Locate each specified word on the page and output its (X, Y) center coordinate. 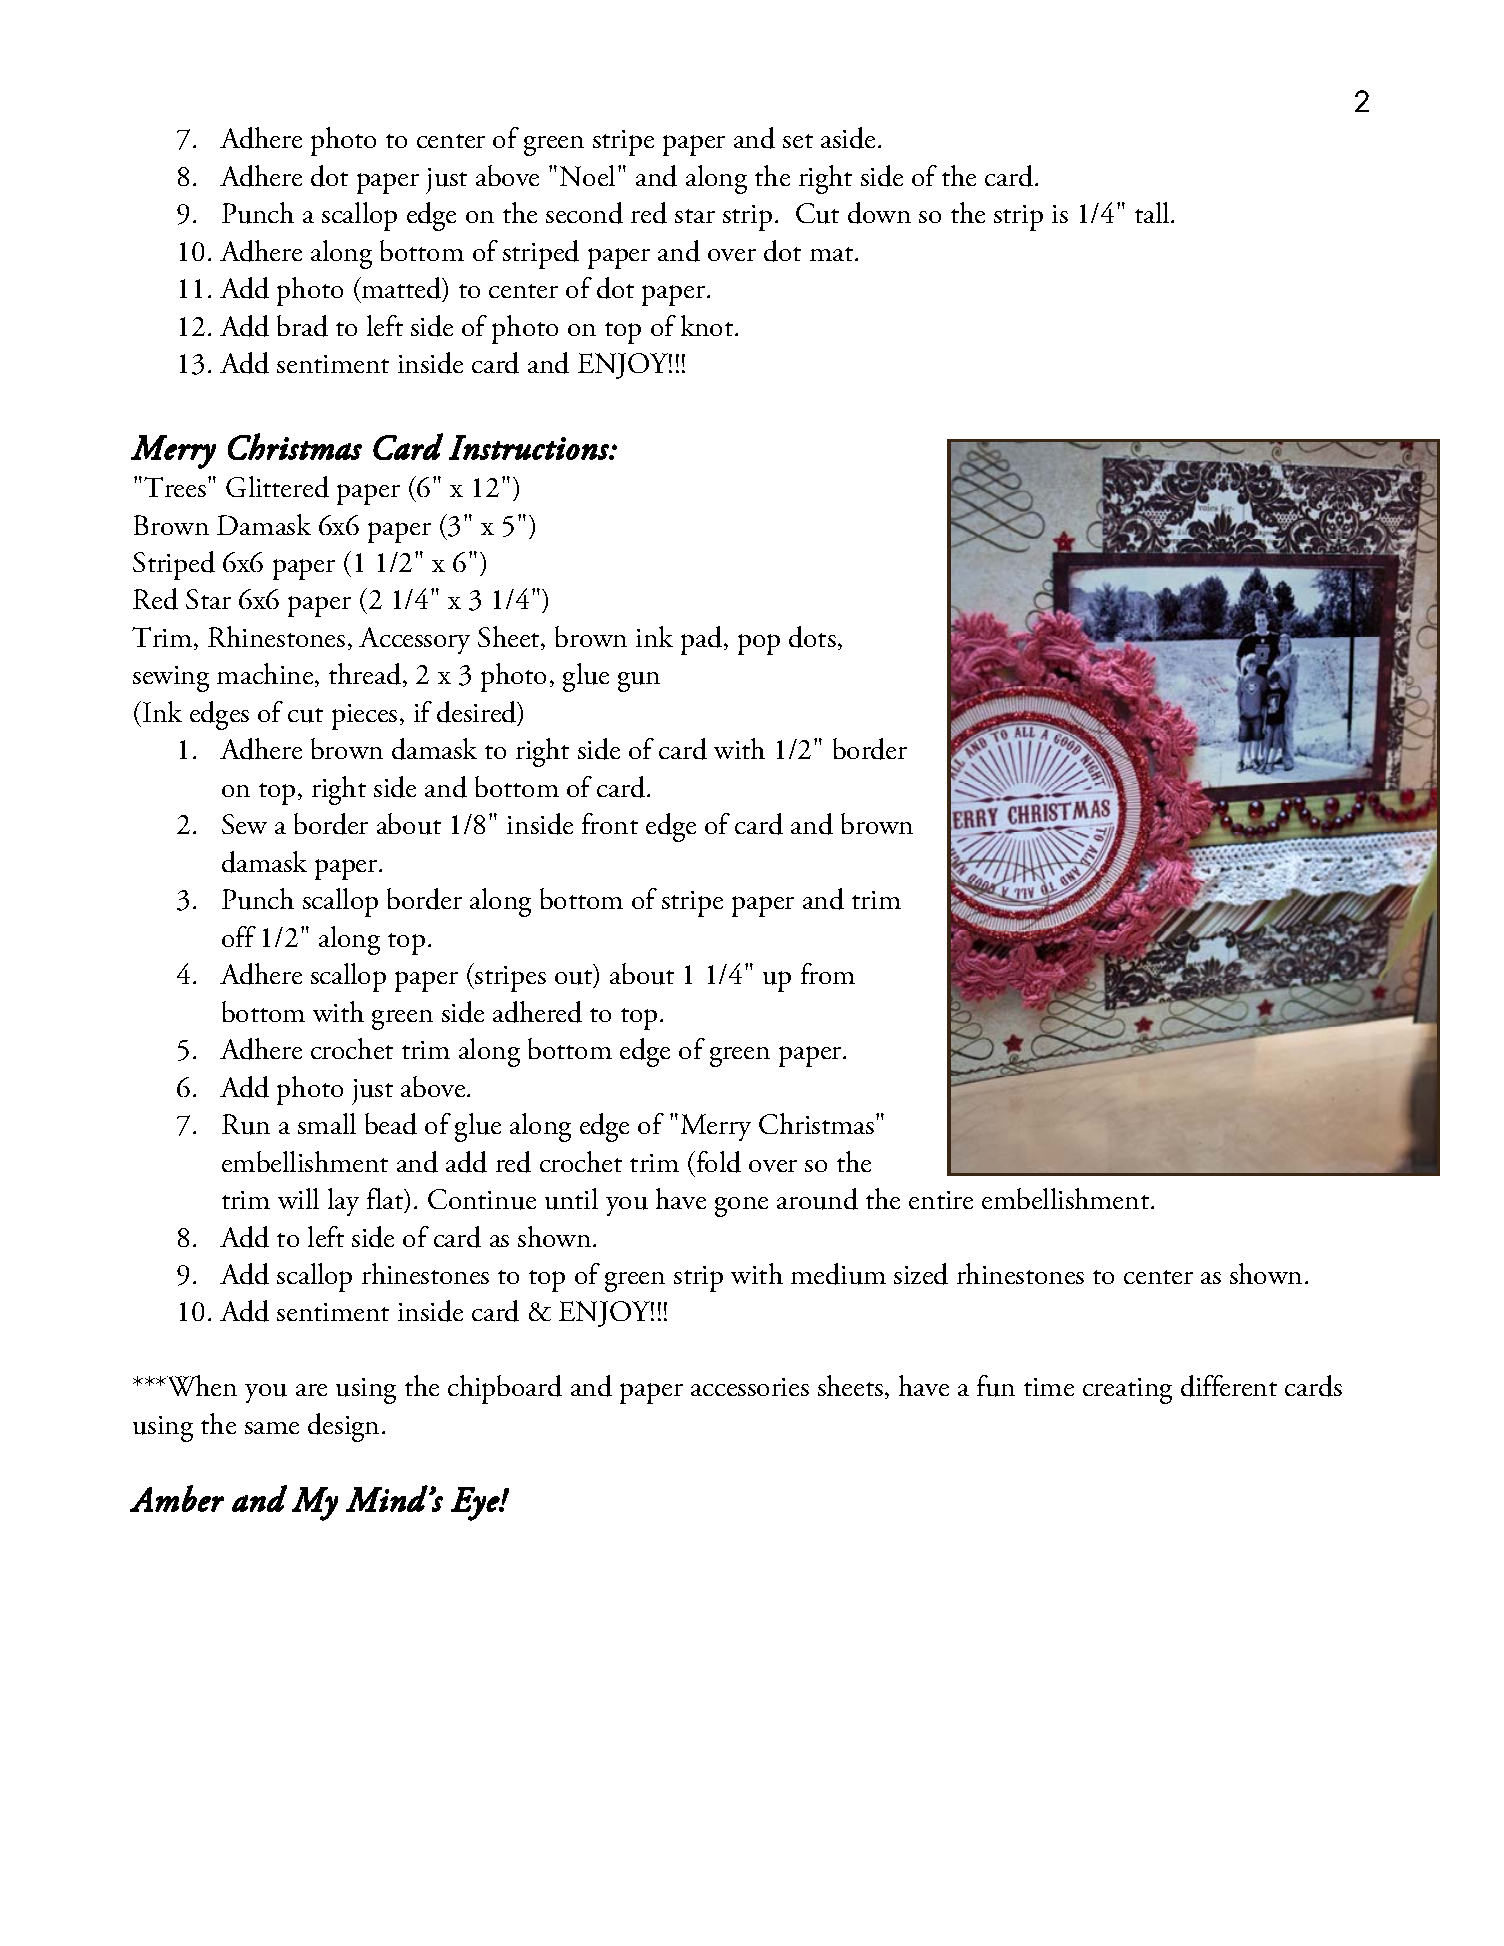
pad (703, 640)
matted (402, 289)
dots (812, 637)
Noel (587, 175)
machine (266, 675)
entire (941, 1200)
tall (1153, 212)
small (327, 1123)
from (828, 973)
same (272, 1428)
